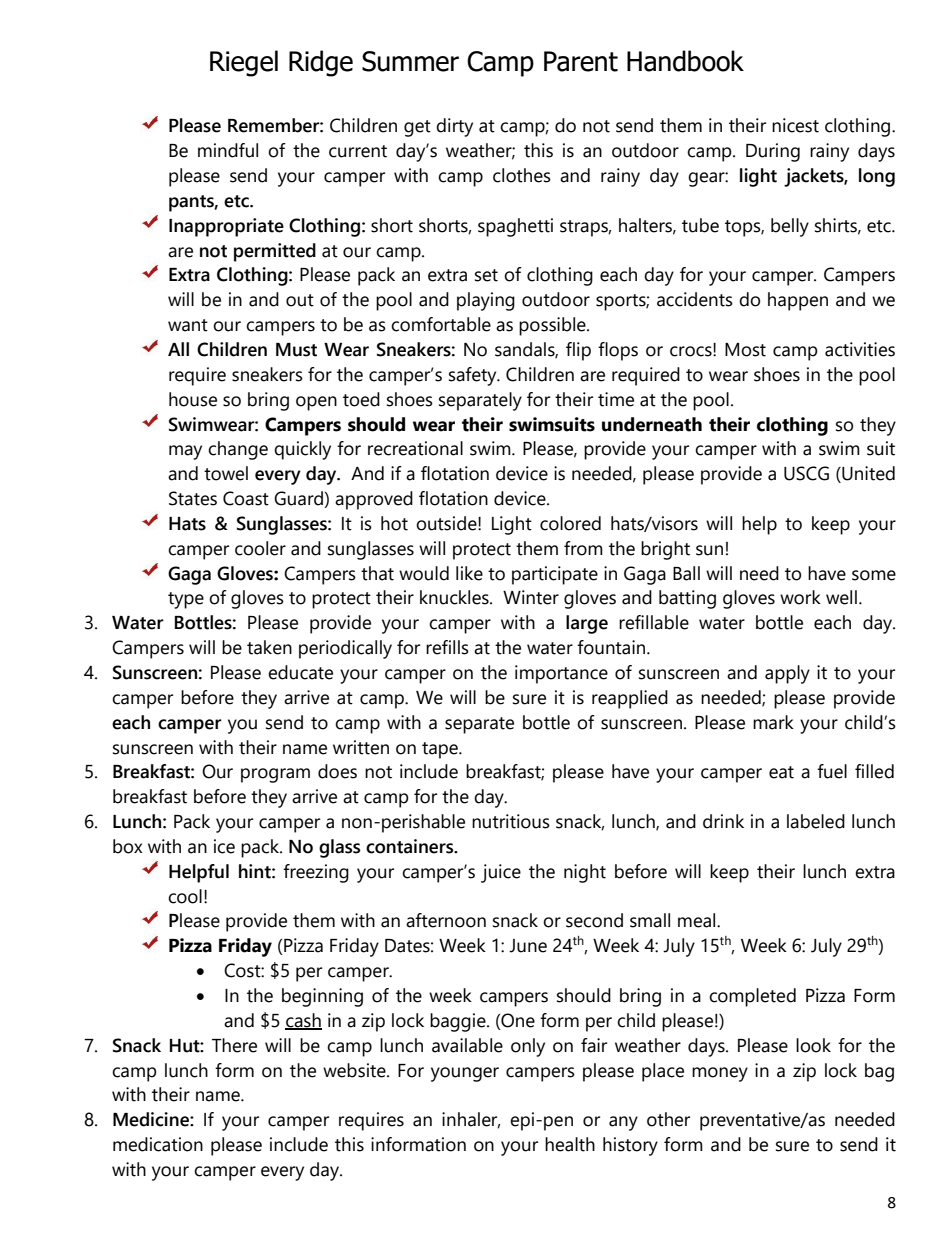  Describe the element at coordinates (570, 1144) in the document. I see `health` at that location.
